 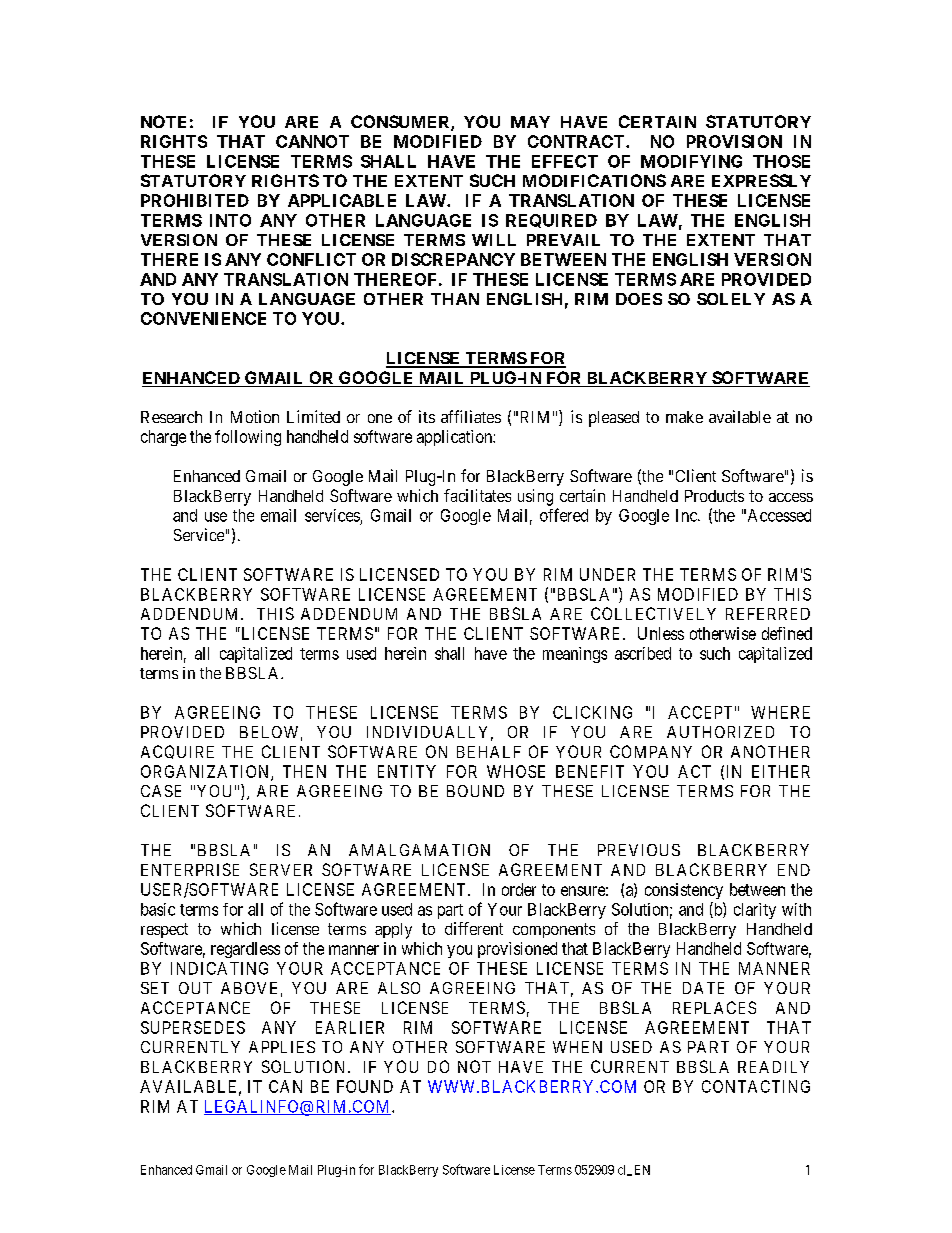 I want to click on WHEN, so click(x=577, y=1047).
